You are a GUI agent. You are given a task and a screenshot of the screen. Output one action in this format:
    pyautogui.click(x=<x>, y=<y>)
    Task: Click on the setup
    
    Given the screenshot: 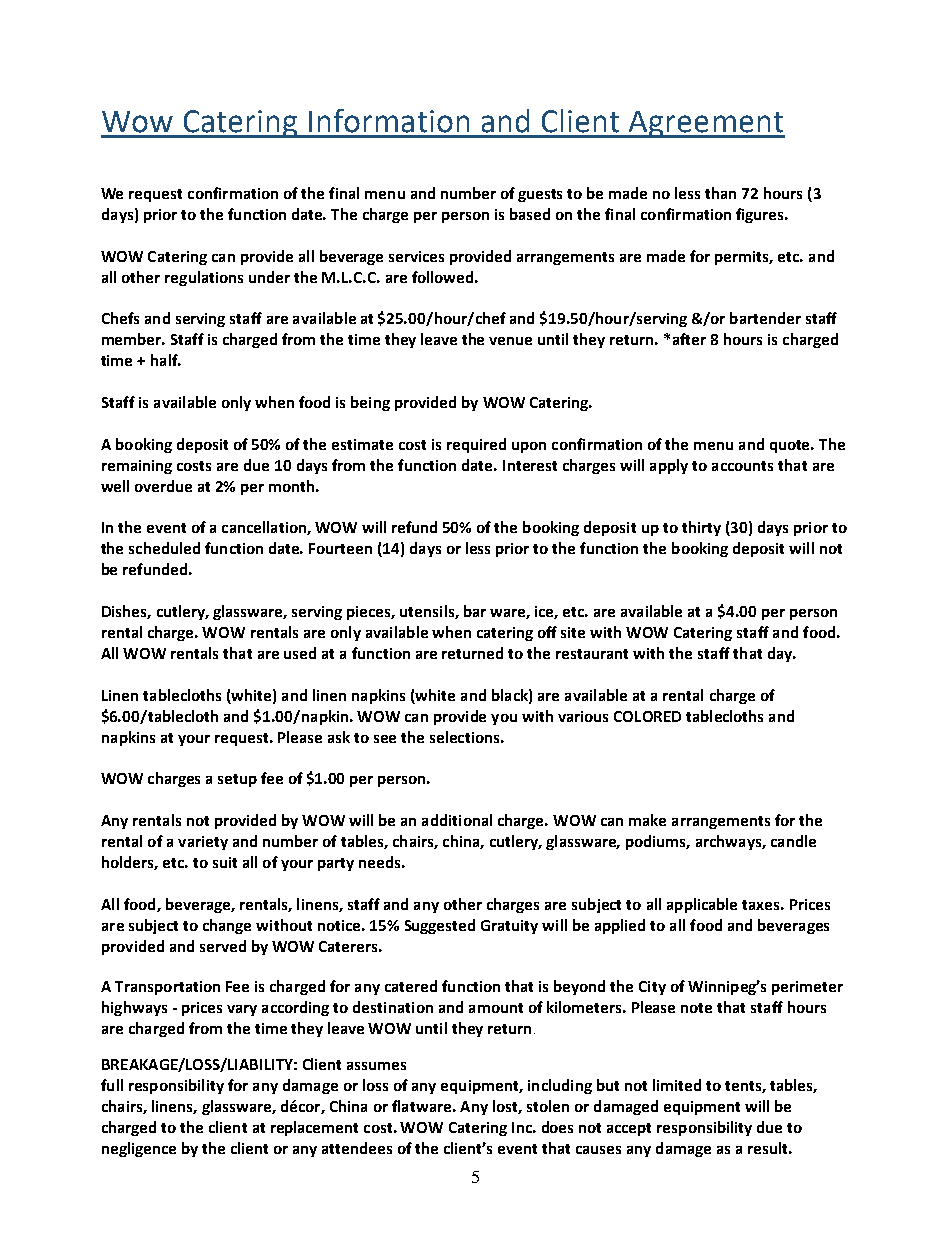 What is the action you would take?
    pyautogui.click(x=237, y=780)
